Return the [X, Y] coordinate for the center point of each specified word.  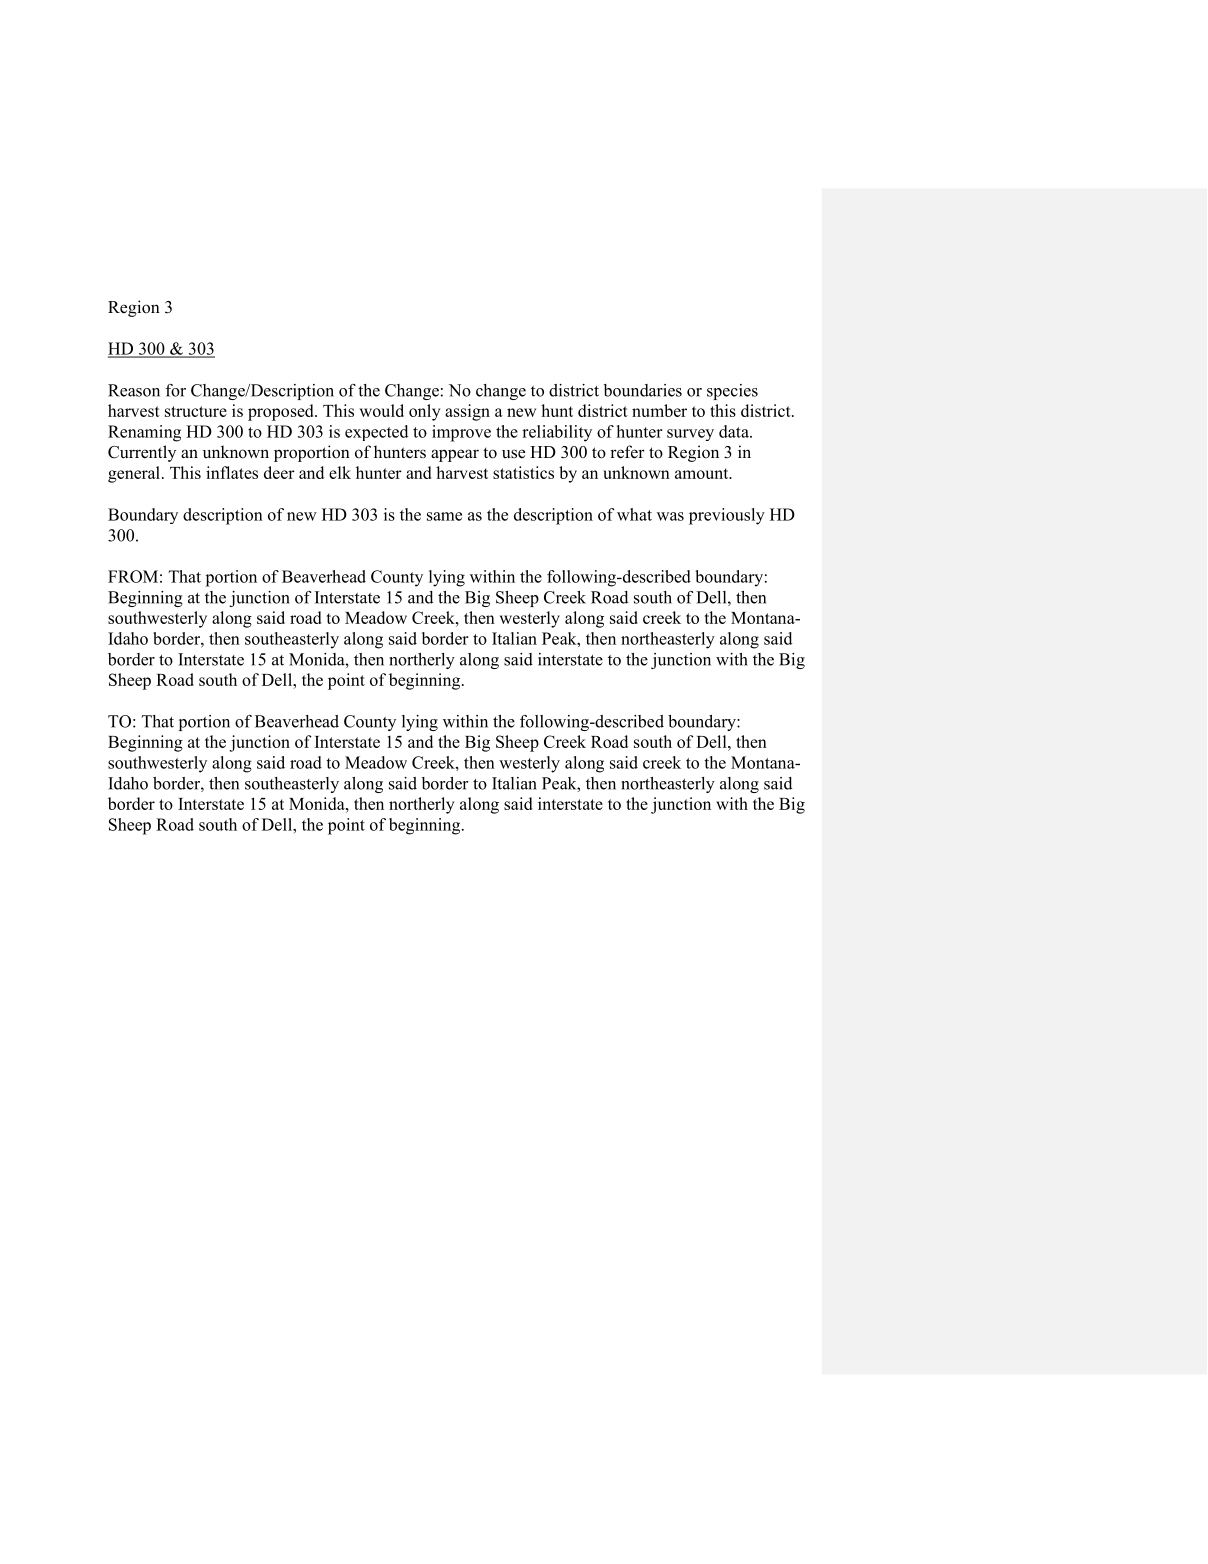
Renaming [144, 433]
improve [461, 433]
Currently [142, 453]
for [175, 390]
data [735, 431]
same [444, 516]
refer [627, 452]
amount [703, 473]
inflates [232, 472]
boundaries [643, 390]
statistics [523, 472]
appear [455, 455]
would [382, 410]
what [634, 514]
